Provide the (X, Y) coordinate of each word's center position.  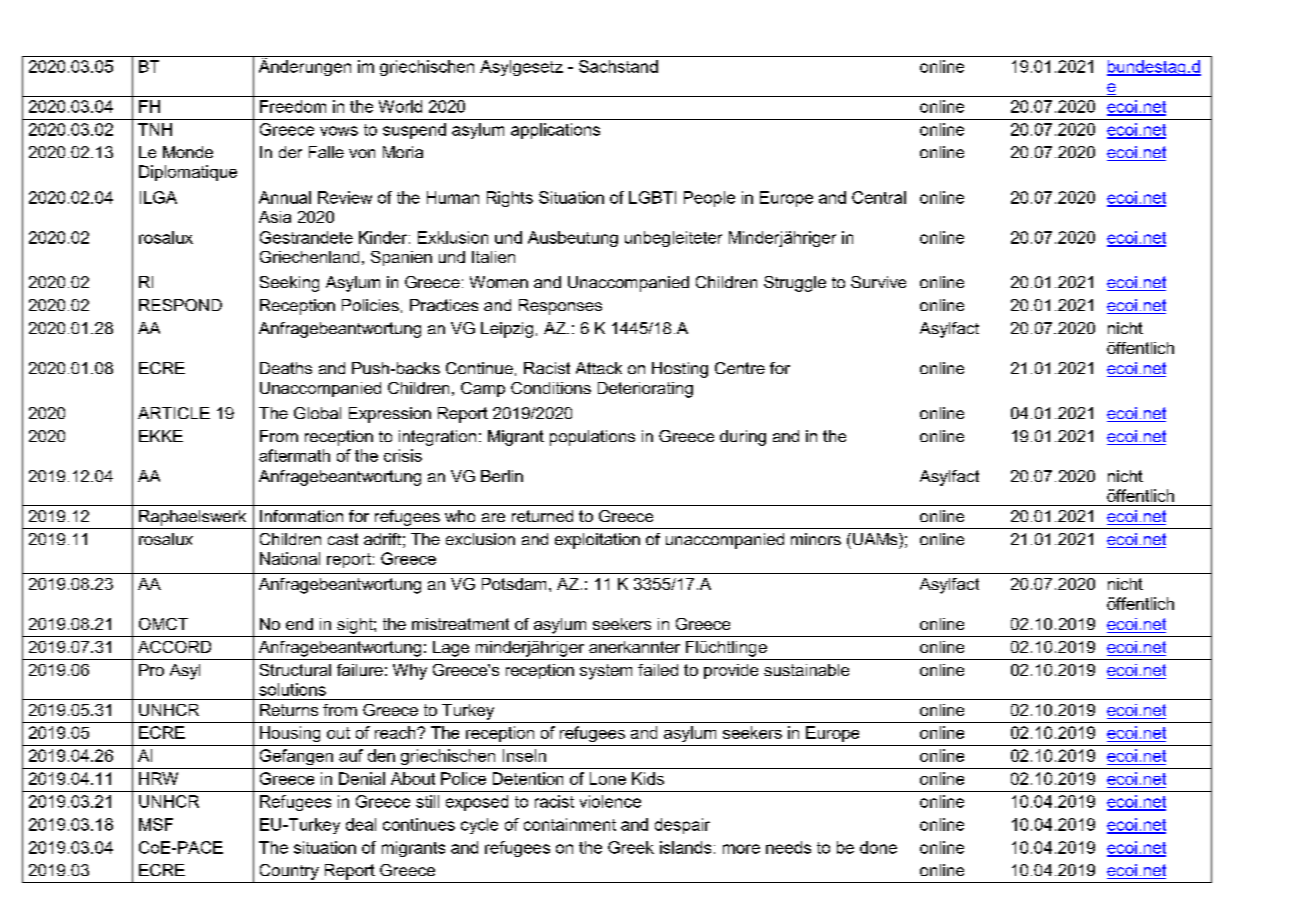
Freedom (293, 106)
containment (570, 824)
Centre (740, 368)
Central (879, 197)
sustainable (806, 670)
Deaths (286, 368)
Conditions (551, 388)
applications (555, 131)
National (290, 558)
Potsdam (514, 584)
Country (289, 872)
